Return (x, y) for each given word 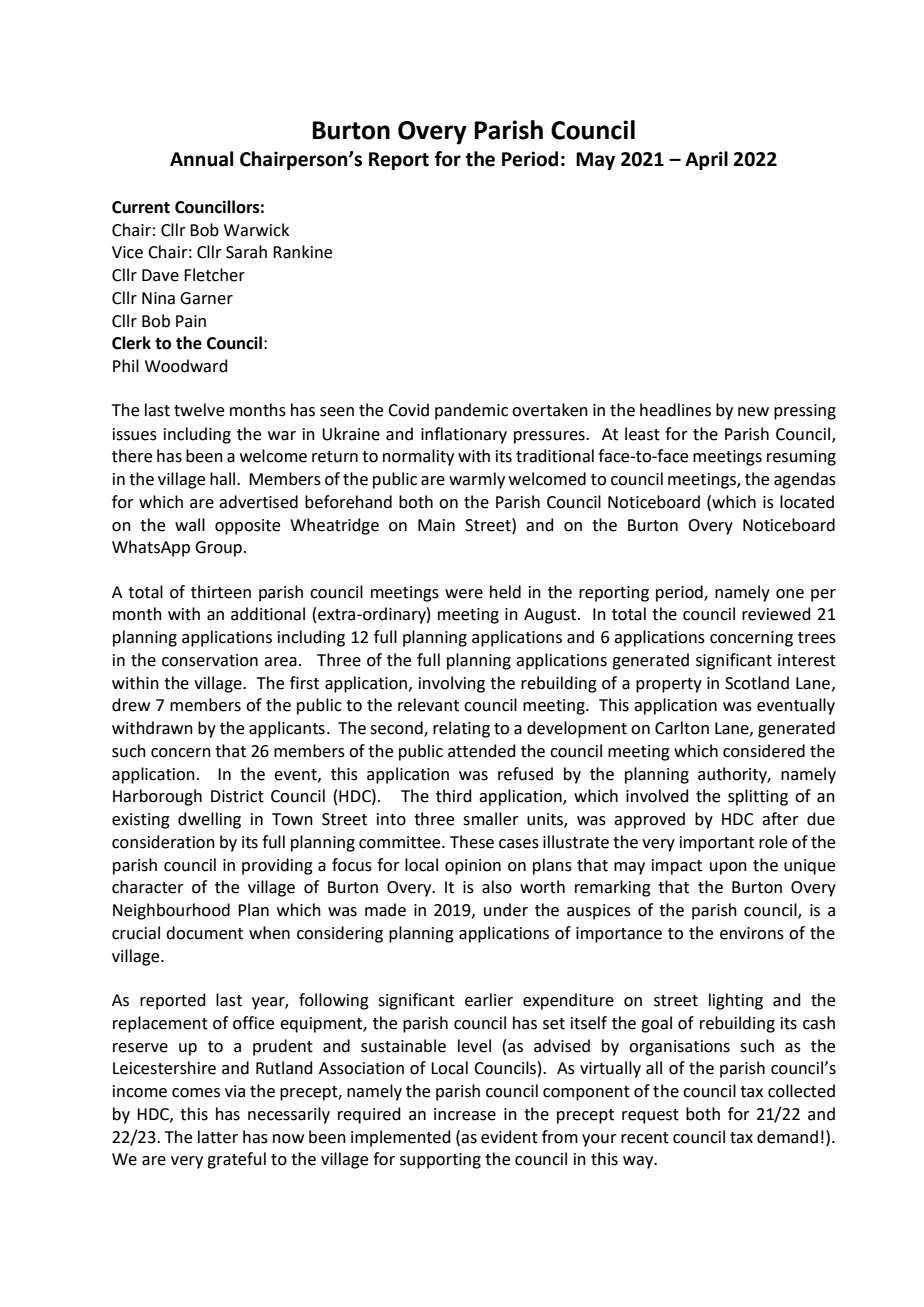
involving (452, 684)
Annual (201, 159)
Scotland (757, 683)
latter (218, 1137)
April (706, 160)
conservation (210, 660)
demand (787, 1137)
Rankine (302, 252)
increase (465, 1114)
